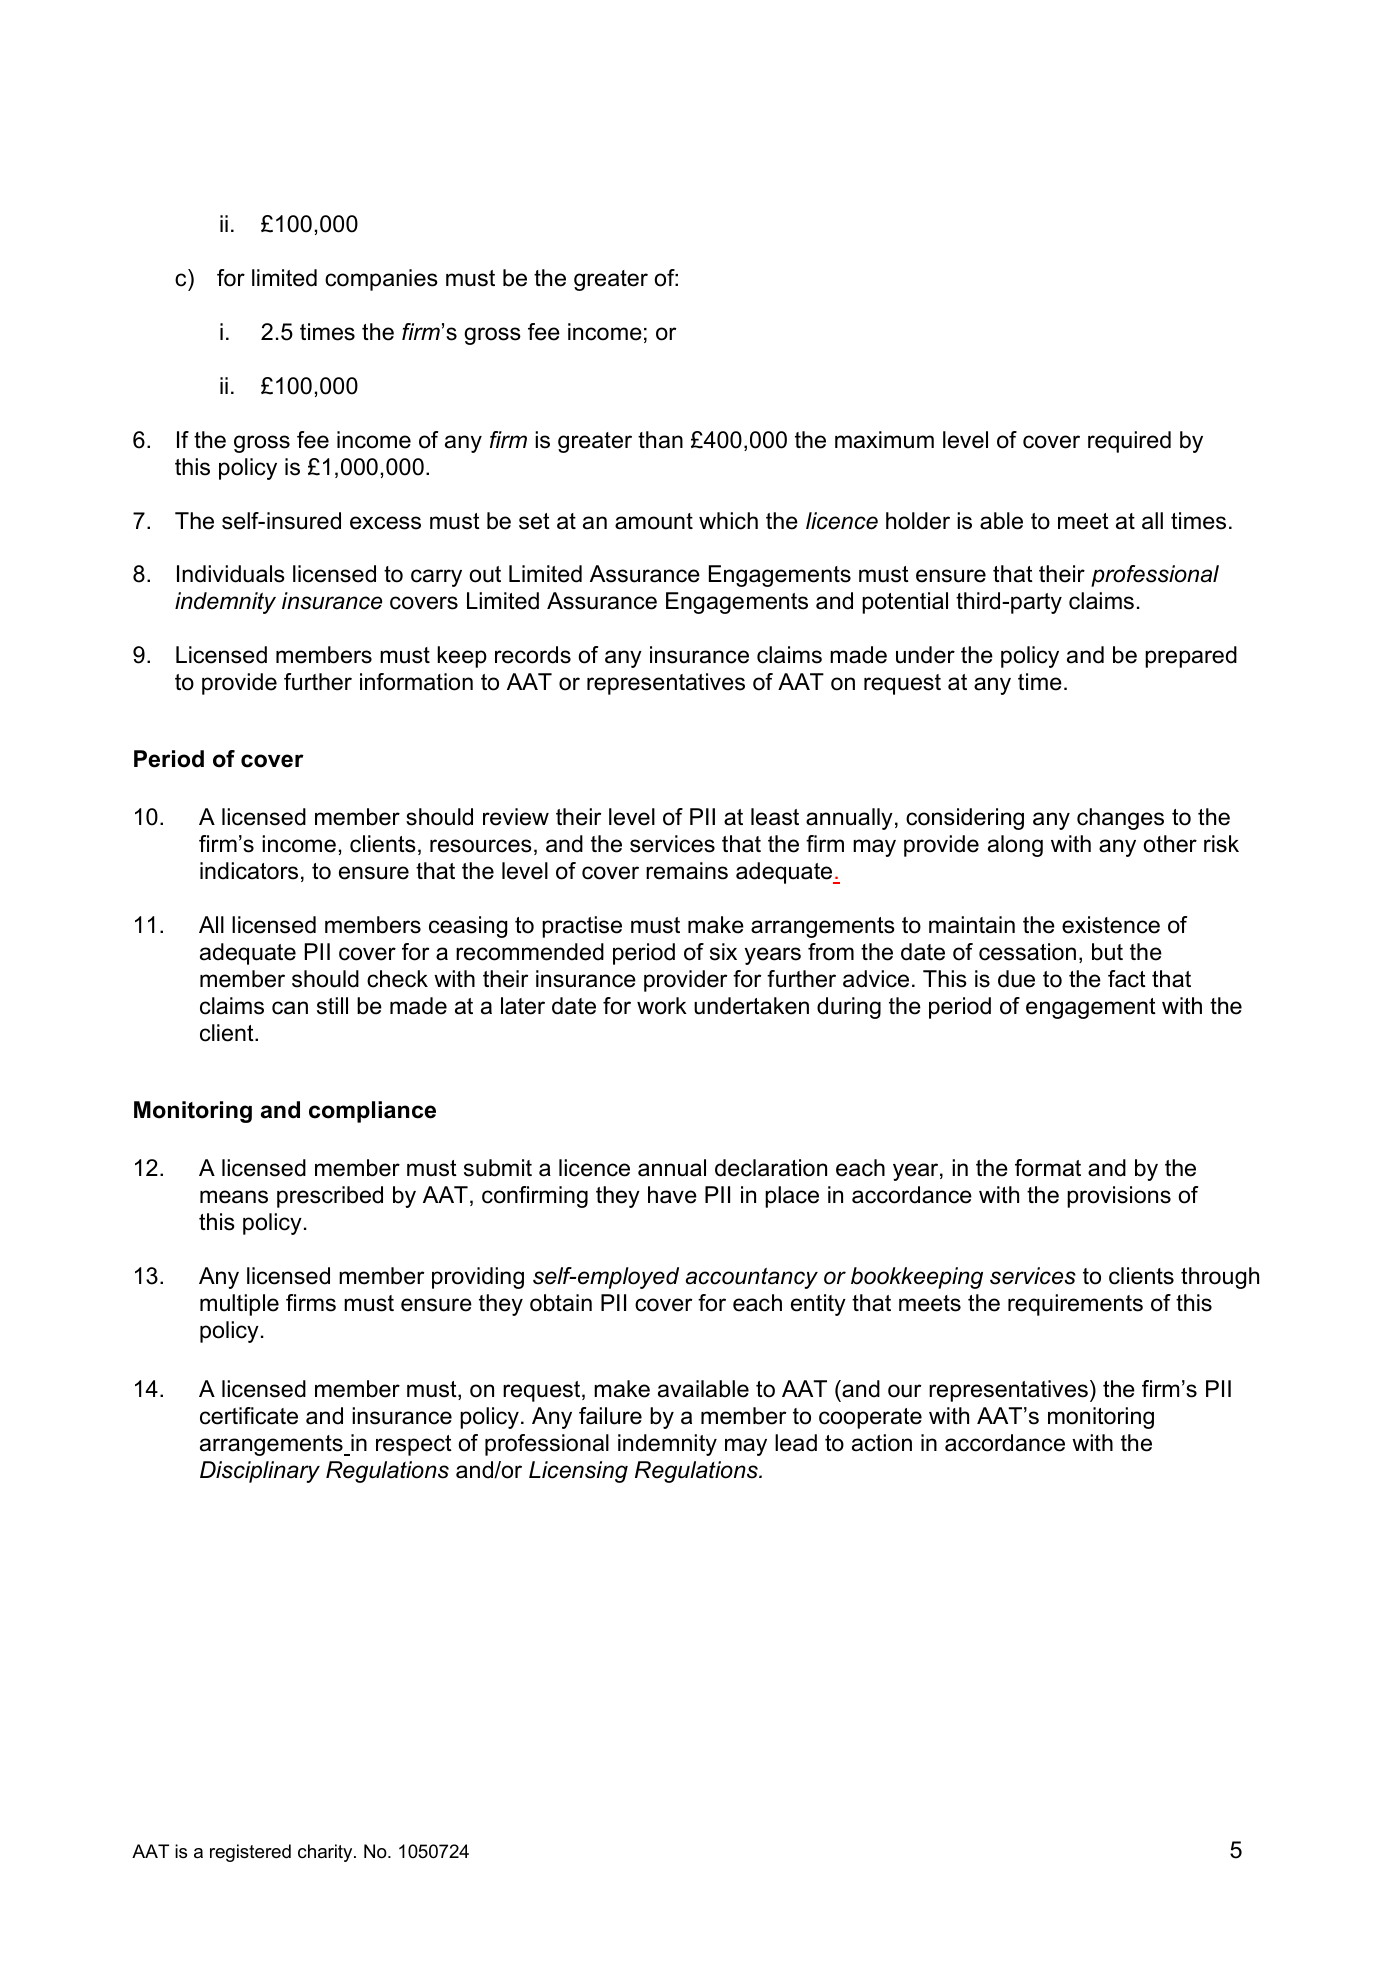 Image resolution: width=1395 pixels, height=1973 pixels. What do you see at coordinates (326, 1853) in the screenshot?
I see `charity` at bounding box center [326, 1853].
